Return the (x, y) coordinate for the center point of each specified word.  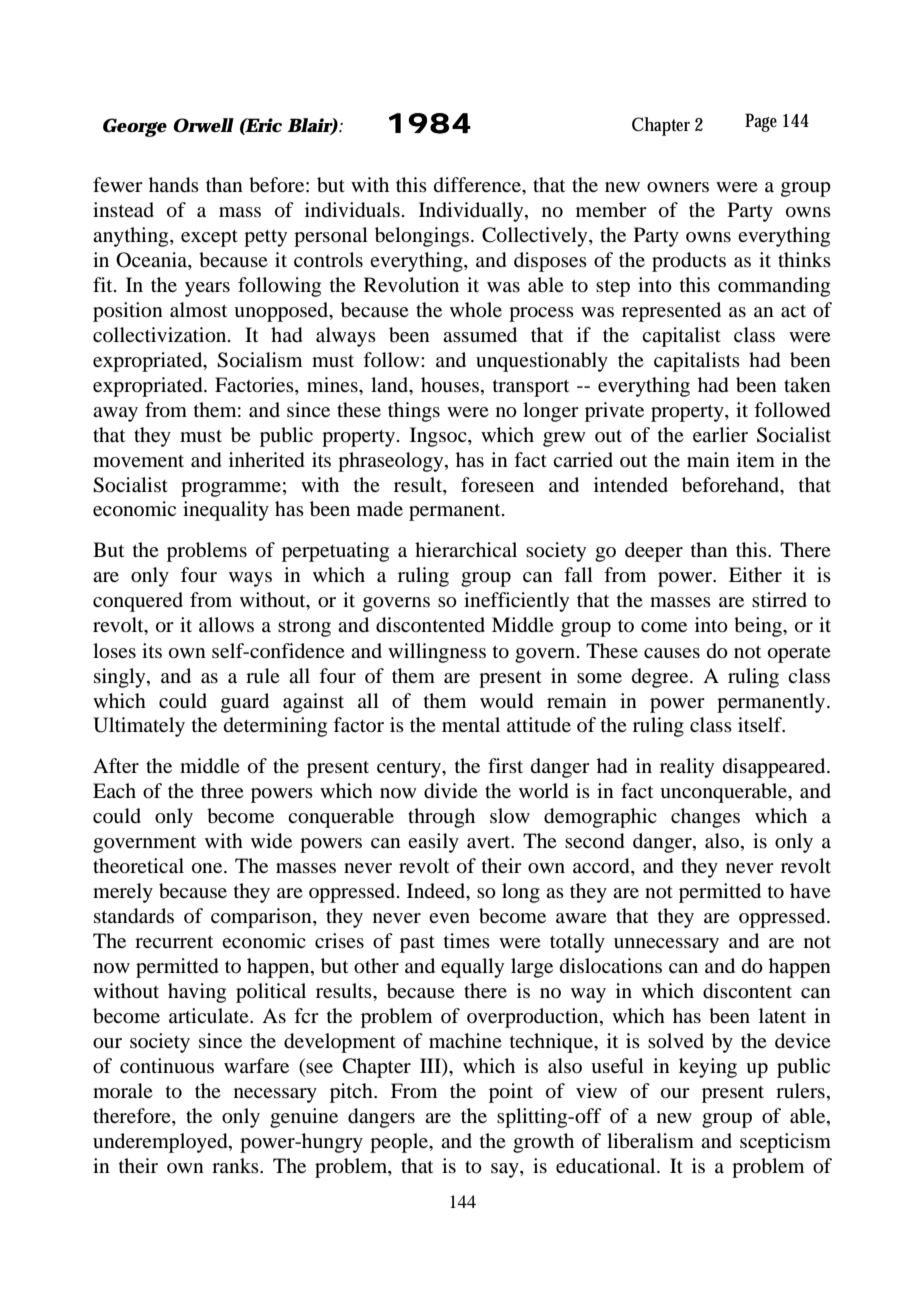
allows (226, 625)
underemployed (161, 1143)
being (759, 627)
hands (174, 185)
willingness (437, 653)
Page (761, 122)
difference (478, 184)
